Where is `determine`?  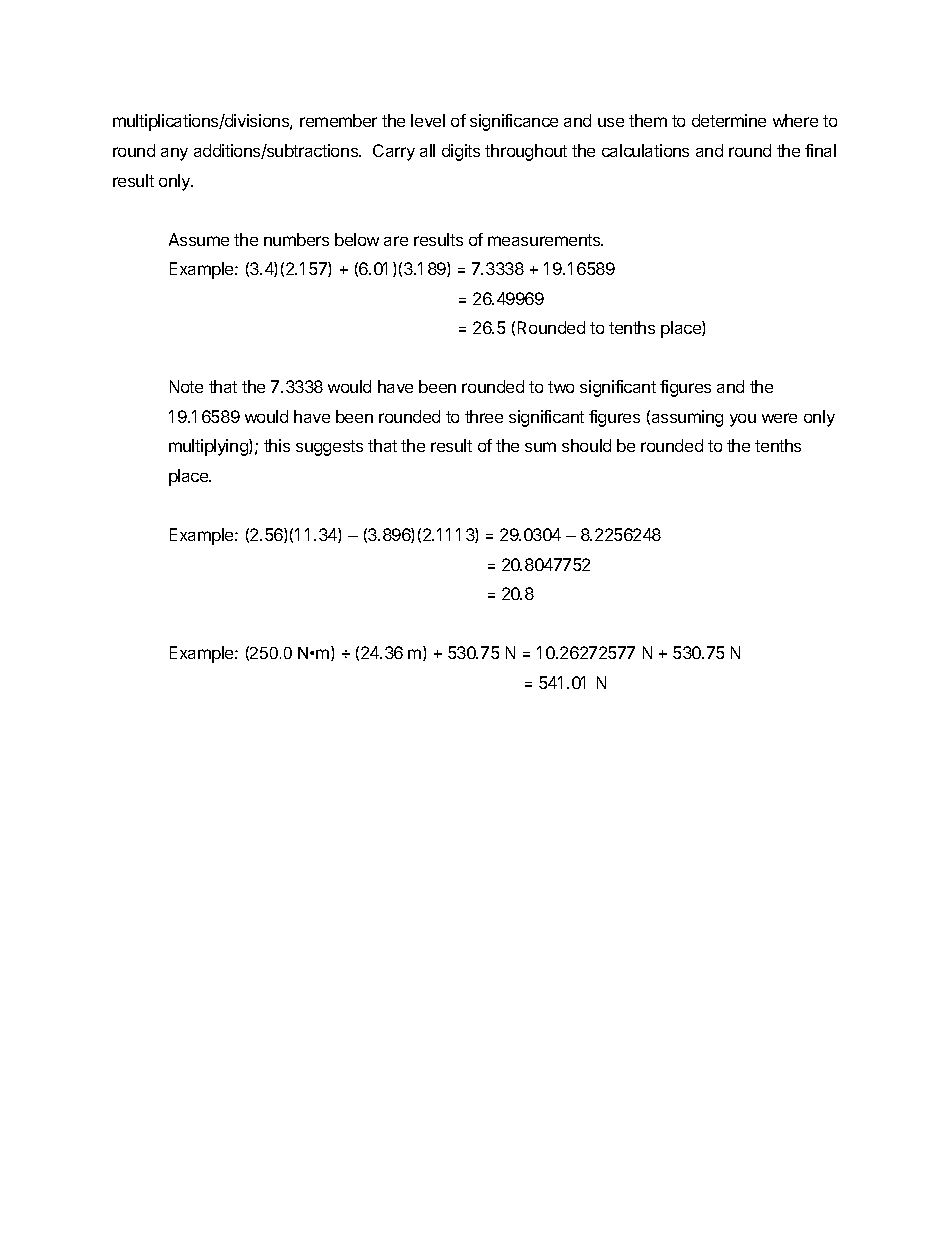
determine is located at coordinates (729, 120).
